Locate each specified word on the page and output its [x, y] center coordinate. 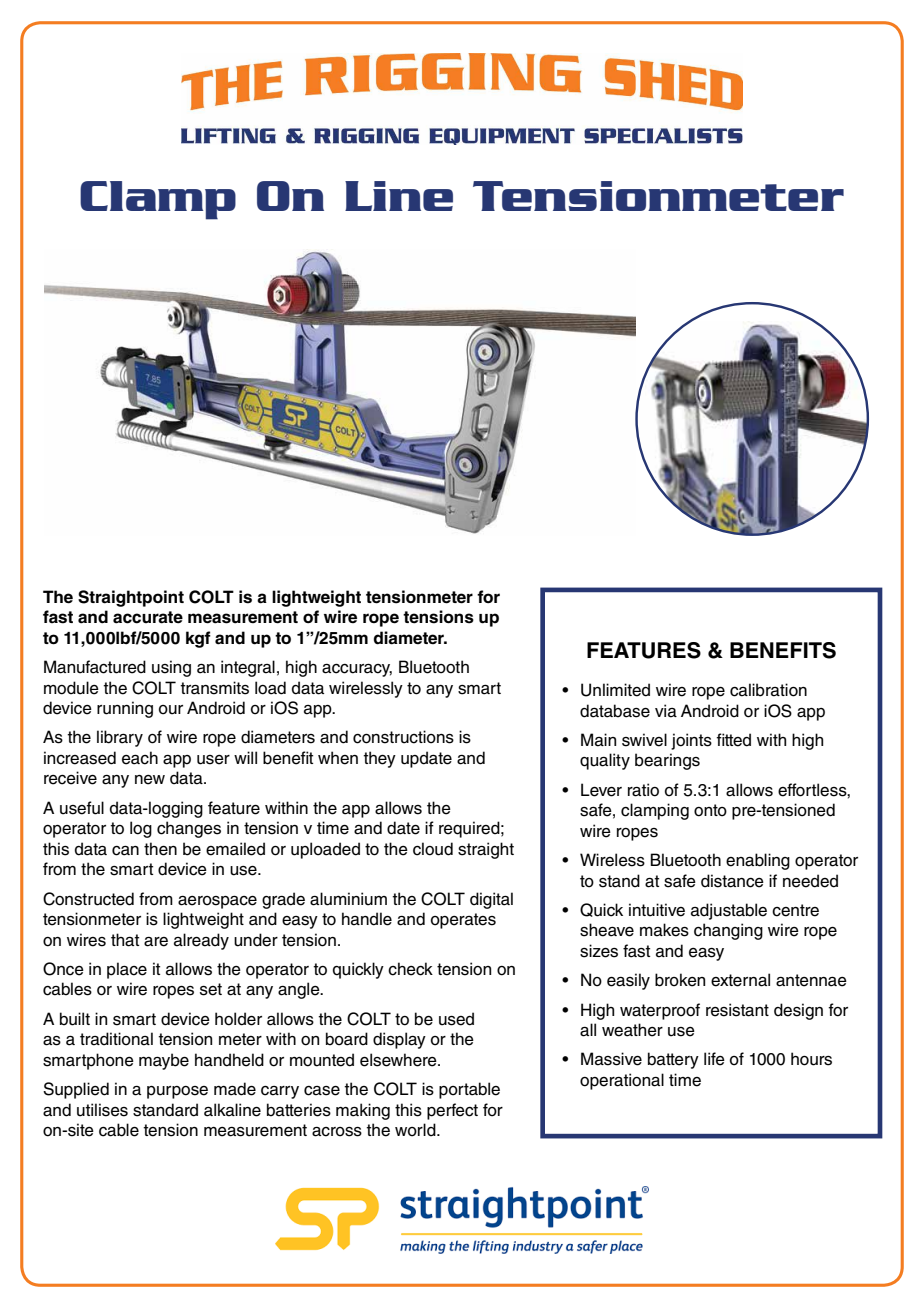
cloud [433, 849]
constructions [403, 737]
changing [728, 931]
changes [189, 829]
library [120, 738]
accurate [148, 617]
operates [463, 921]
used [456, 1019]
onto [710, 810]
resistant [737, 1010]
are [156, 942]
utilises [102, 1110]
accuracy [357, 670]
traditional [116, 1039]
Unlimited [615, 690]
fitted [733, 740]
